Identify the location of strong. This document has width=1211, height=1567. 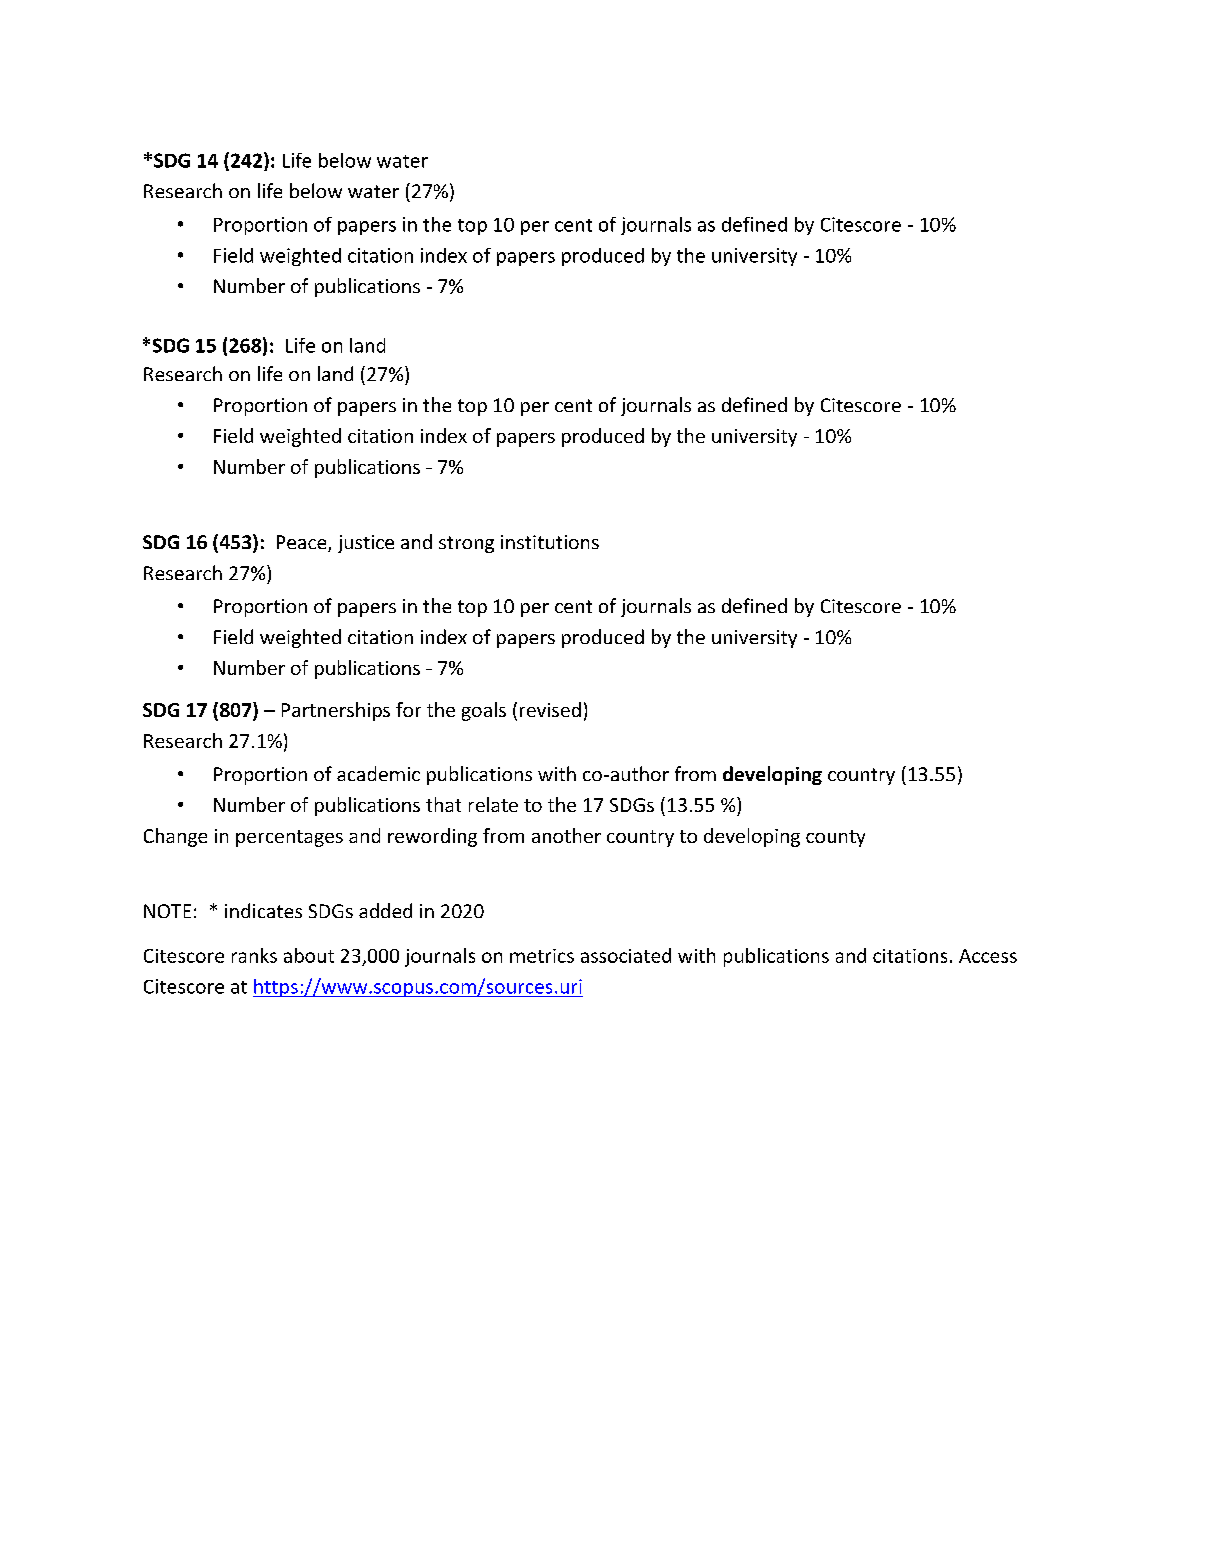
(466, 544).
